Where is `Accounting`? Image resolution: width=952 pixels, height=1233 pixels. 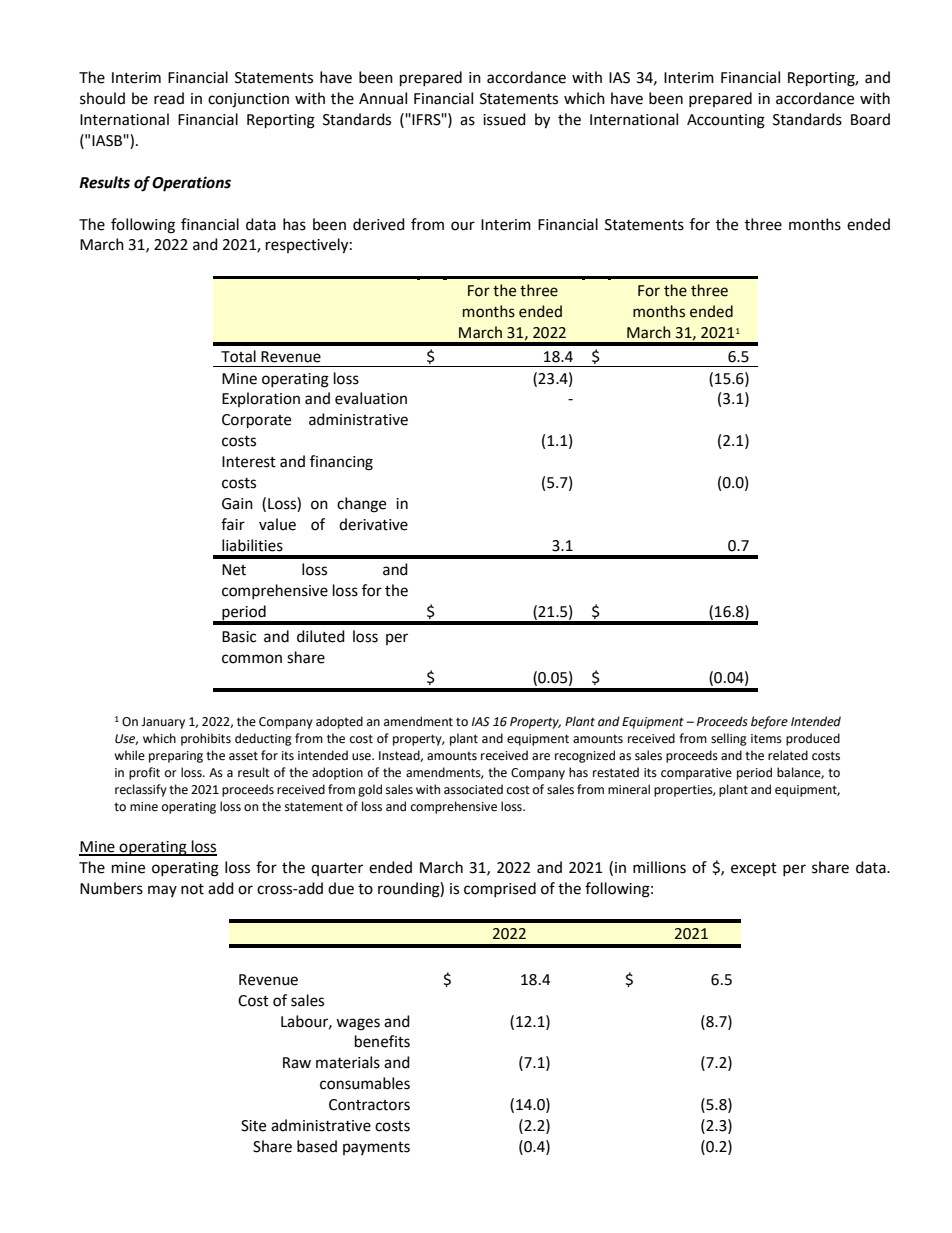
Accounting is located at coordinates (726, 121).
